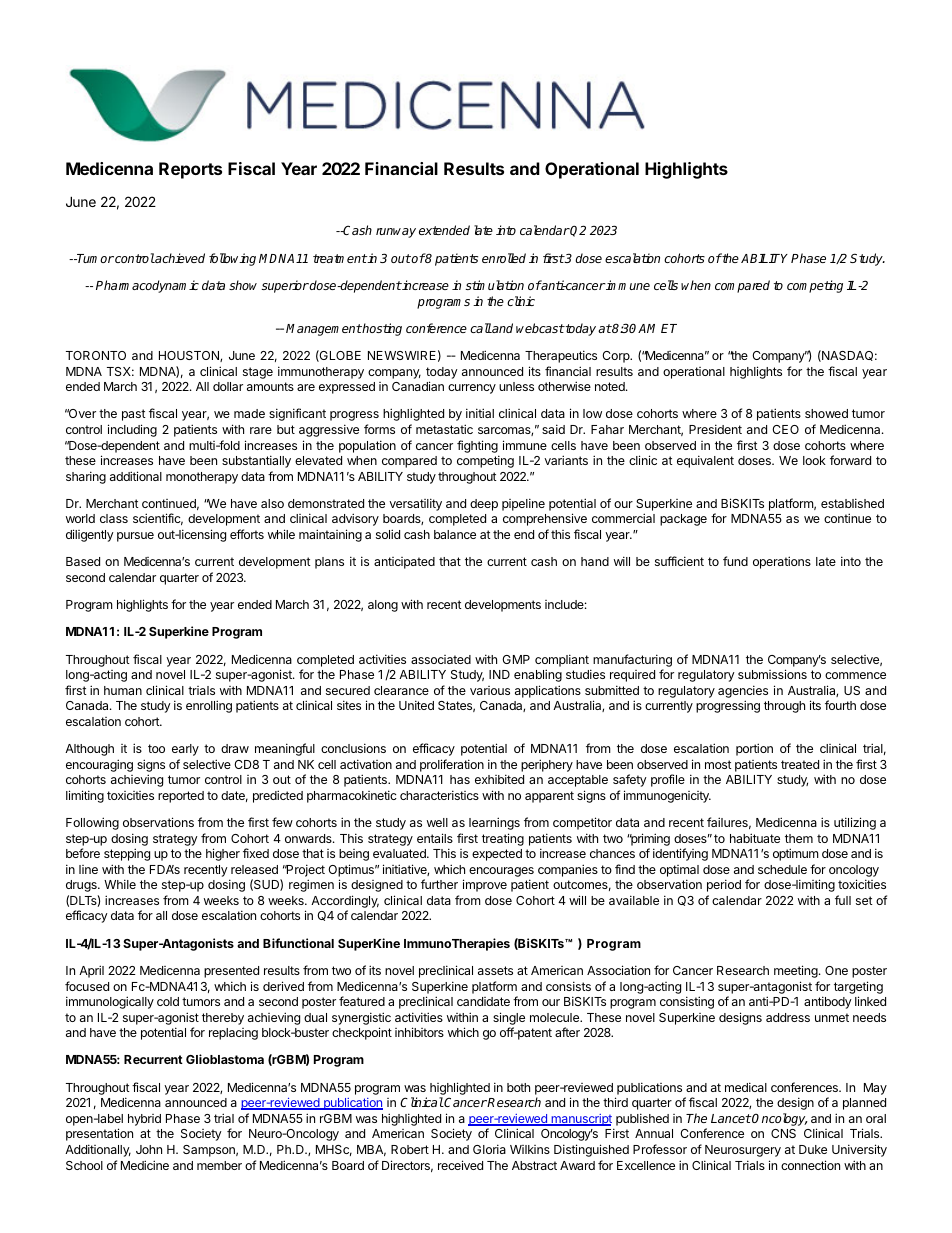  What do you see at coordinates (149, 1149) in the page?
I see `John` at bounding box center [149, 1149].
